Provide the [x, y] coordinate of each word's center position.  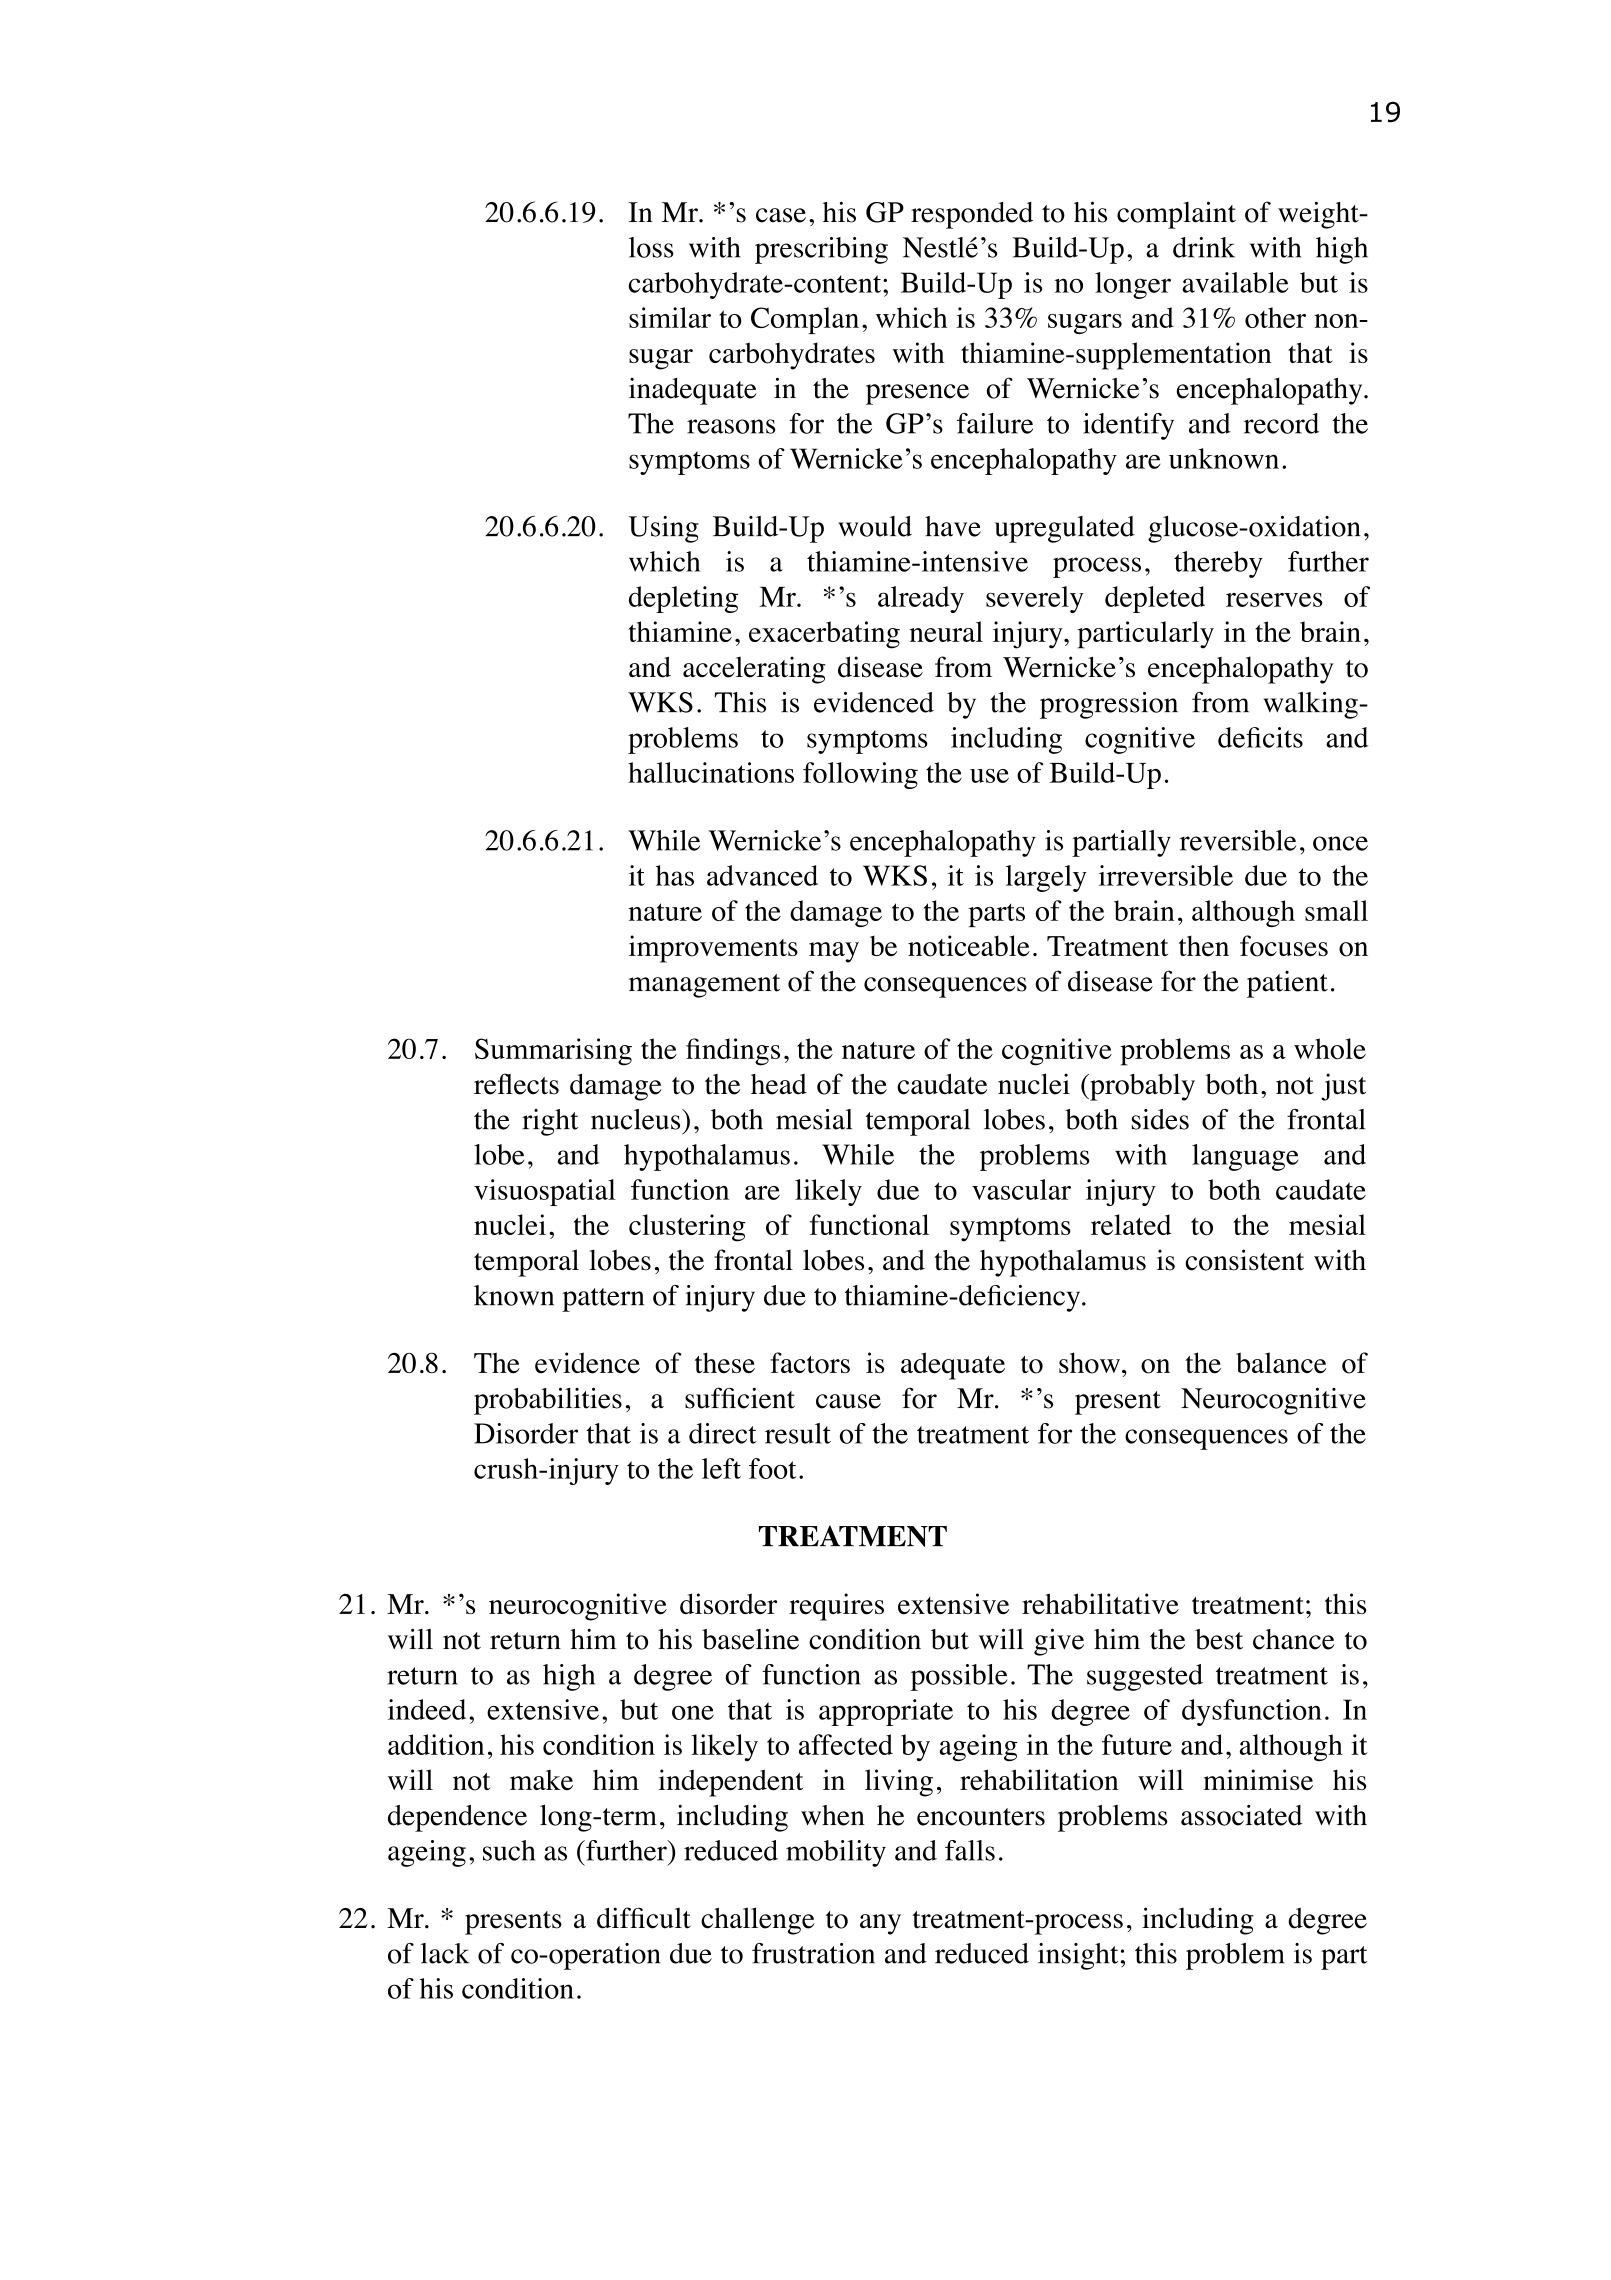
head [779, 1084]
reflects [516, 1084]
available [1235, 282]
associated [1242, 1815]
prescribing [821, 250]
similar [670, 317]
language [1245, 1157]
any [880, 1924]
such [509, 1850]
